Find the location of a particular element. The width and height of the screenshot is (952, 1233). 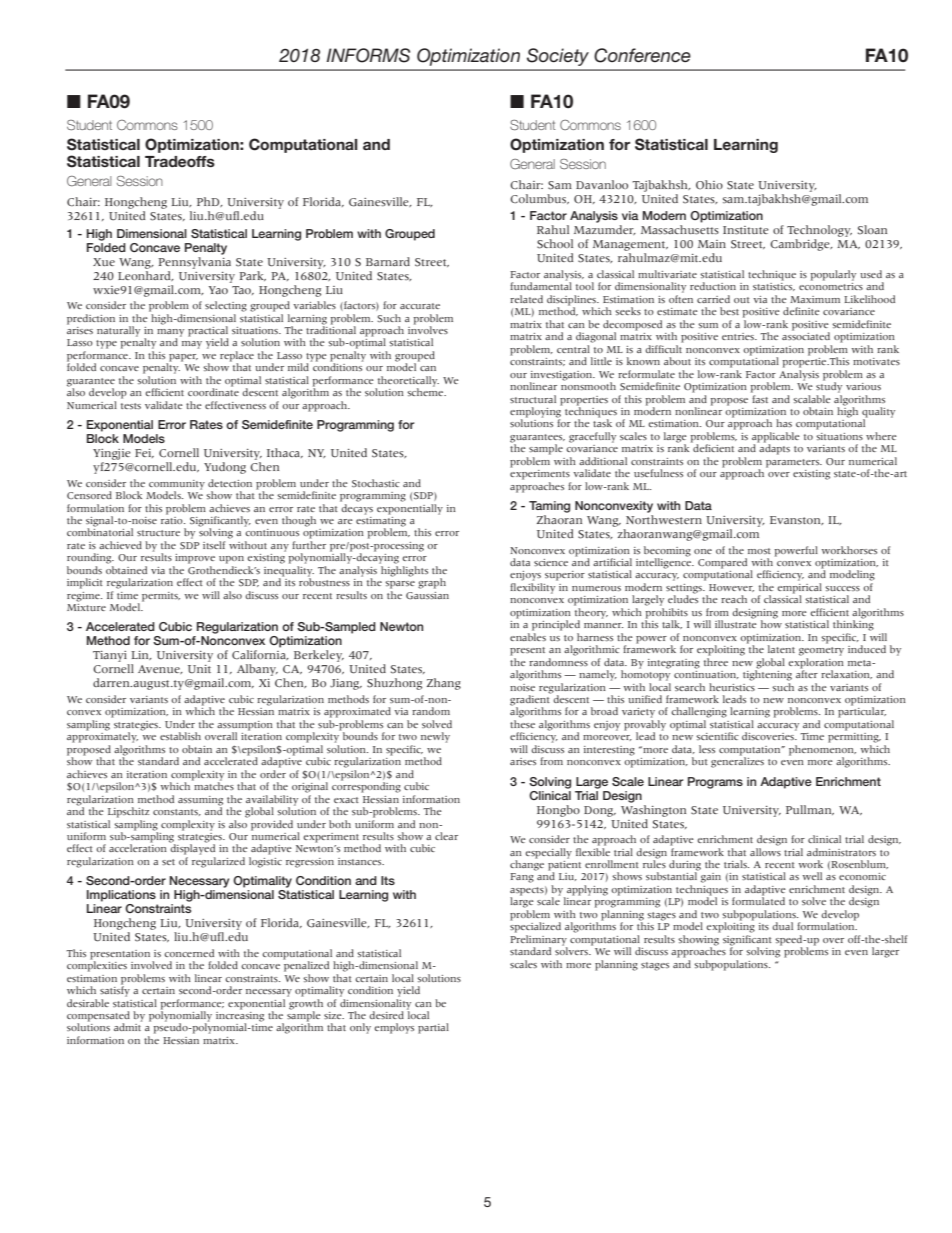

fast is located at coordinates (759, 397).
